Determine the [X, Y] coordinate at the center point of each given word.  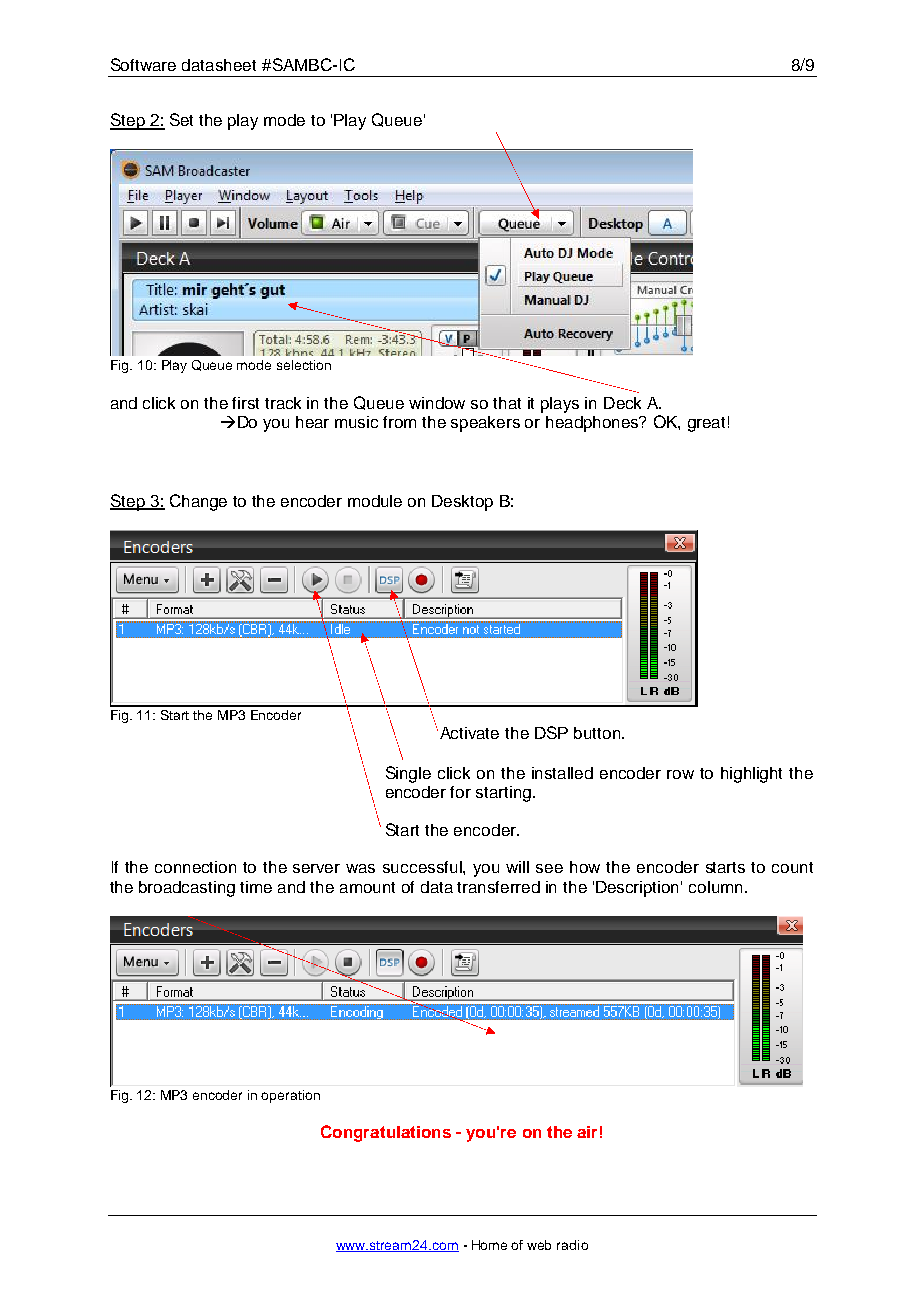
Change [198, 502]
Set [181, 119]
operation [290, 1096]
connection [195, 867]
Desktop [462, 503]
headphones [593, 424]
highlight [751, 775]
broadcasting [187, 889]
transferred [498, 887]
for [460, 792]
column [715, 887]
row [680, 774]
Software [143, 64]
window [437, 403]
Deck [622, 403]
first [245, 403]
